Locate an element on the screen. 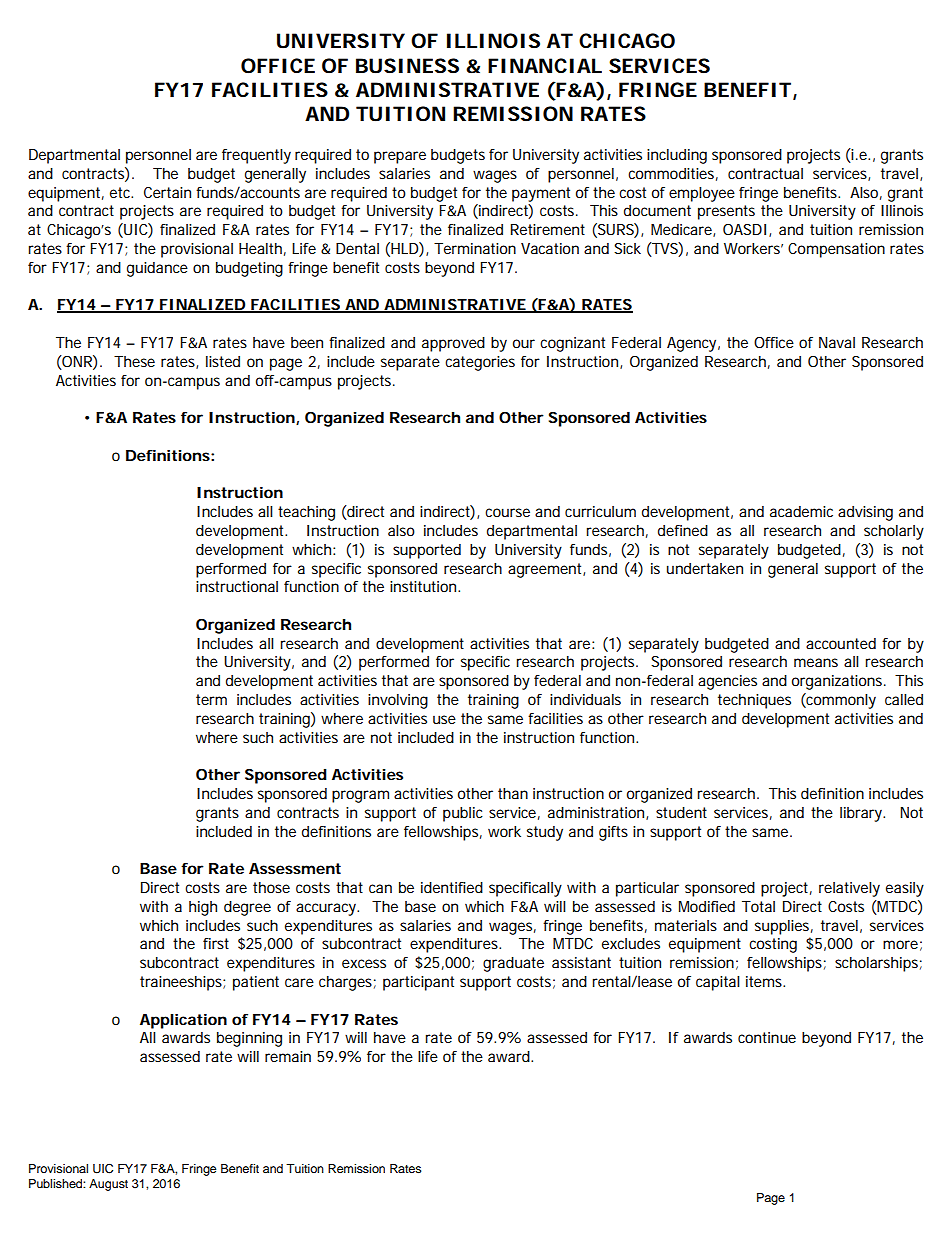 The image size is (952, 1233). August is located at coordinates (108, 1185).
